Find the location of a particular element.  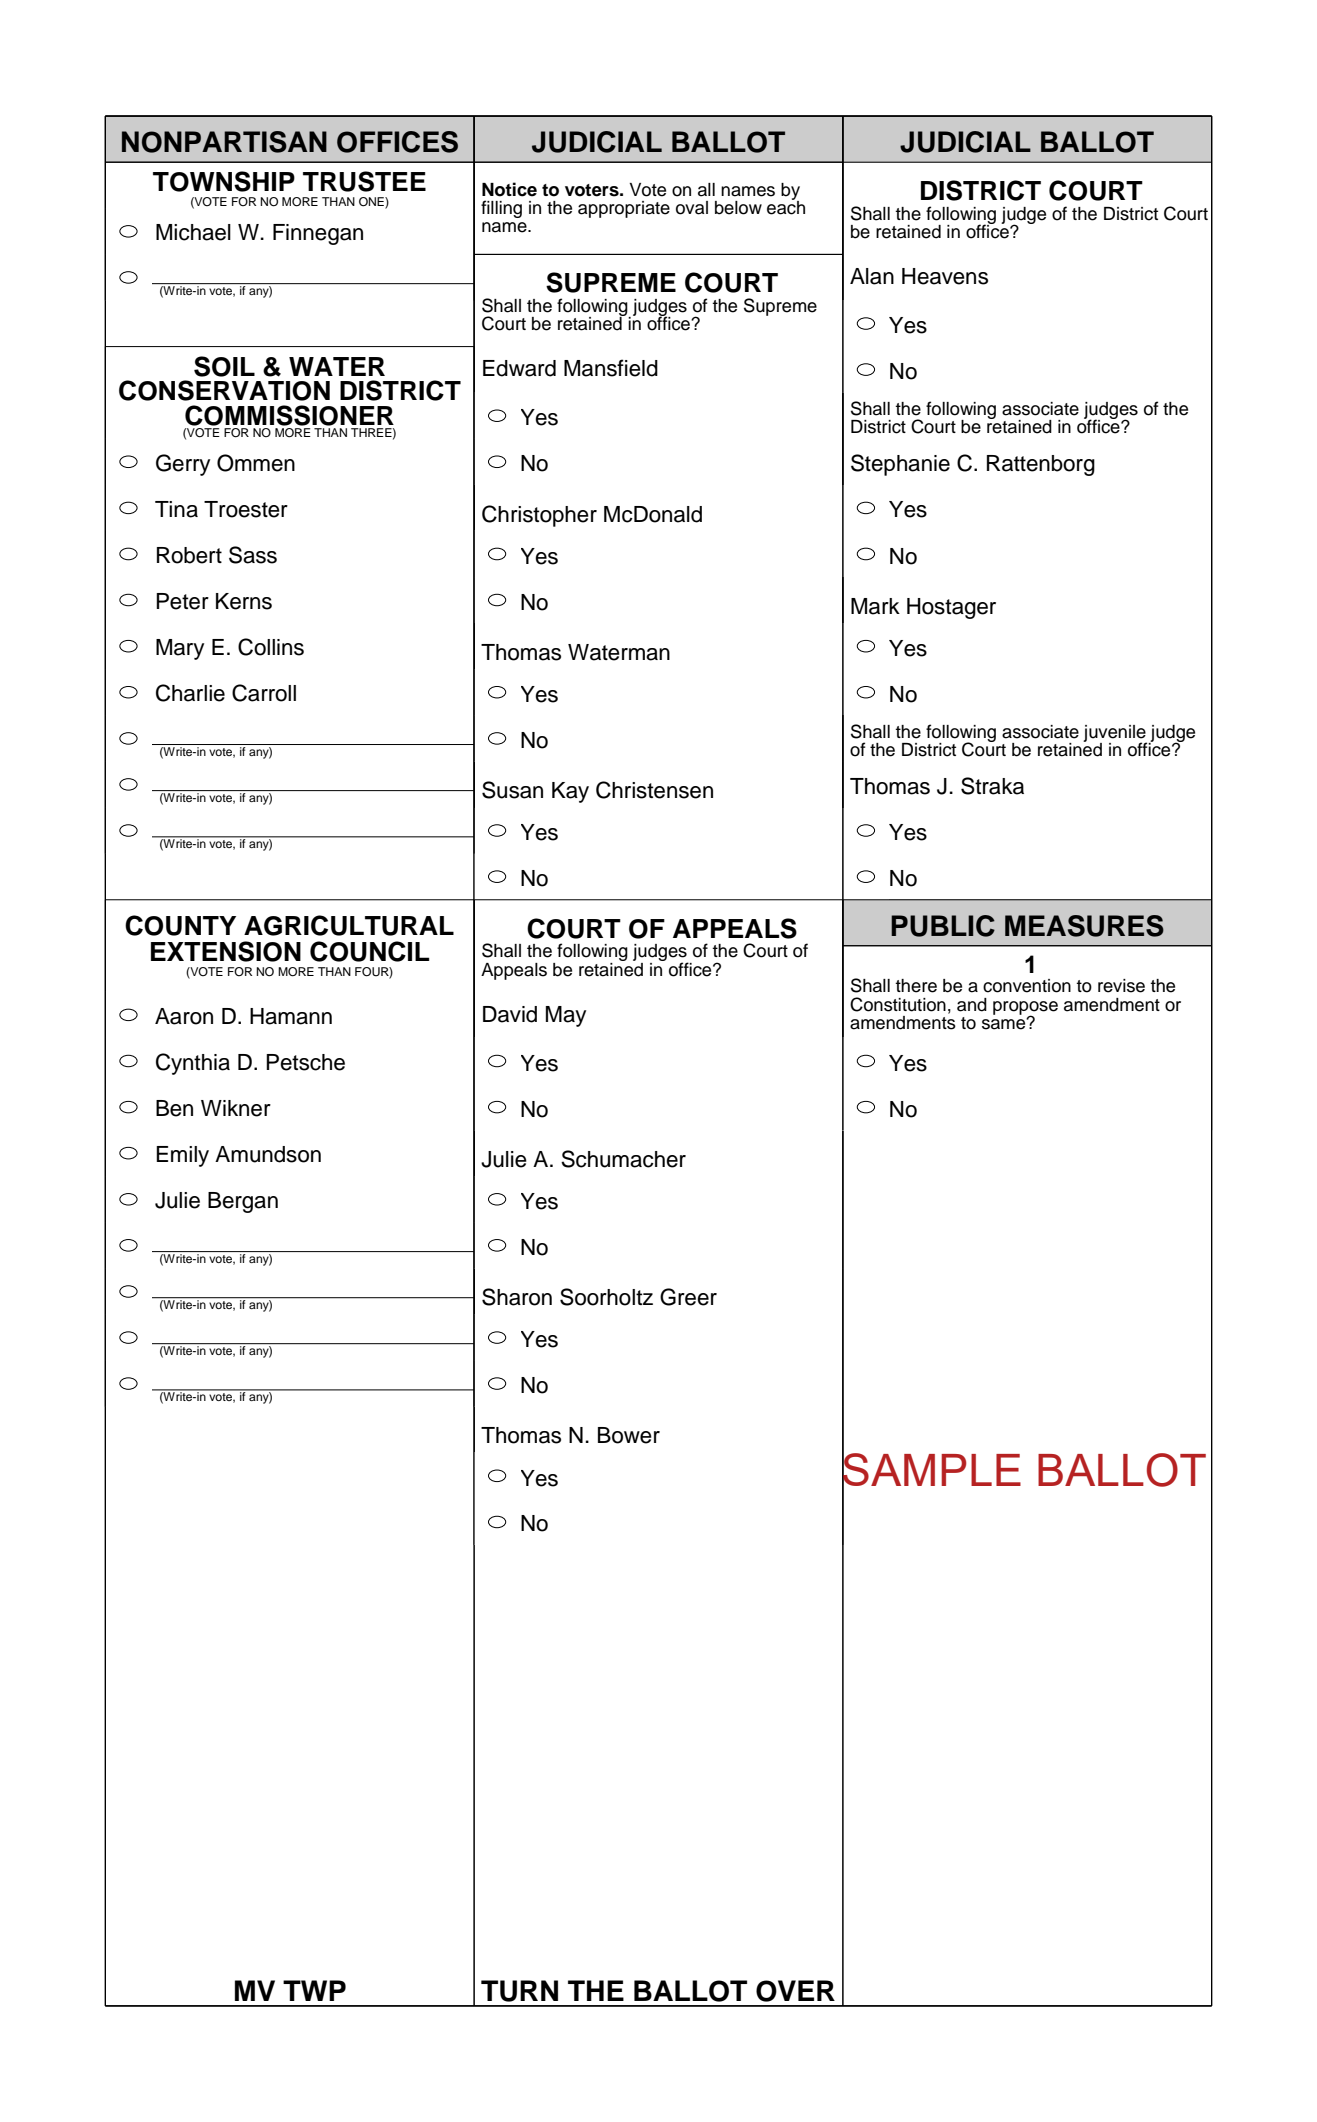

SAMPLE is located at coordinates (931, 1470).
